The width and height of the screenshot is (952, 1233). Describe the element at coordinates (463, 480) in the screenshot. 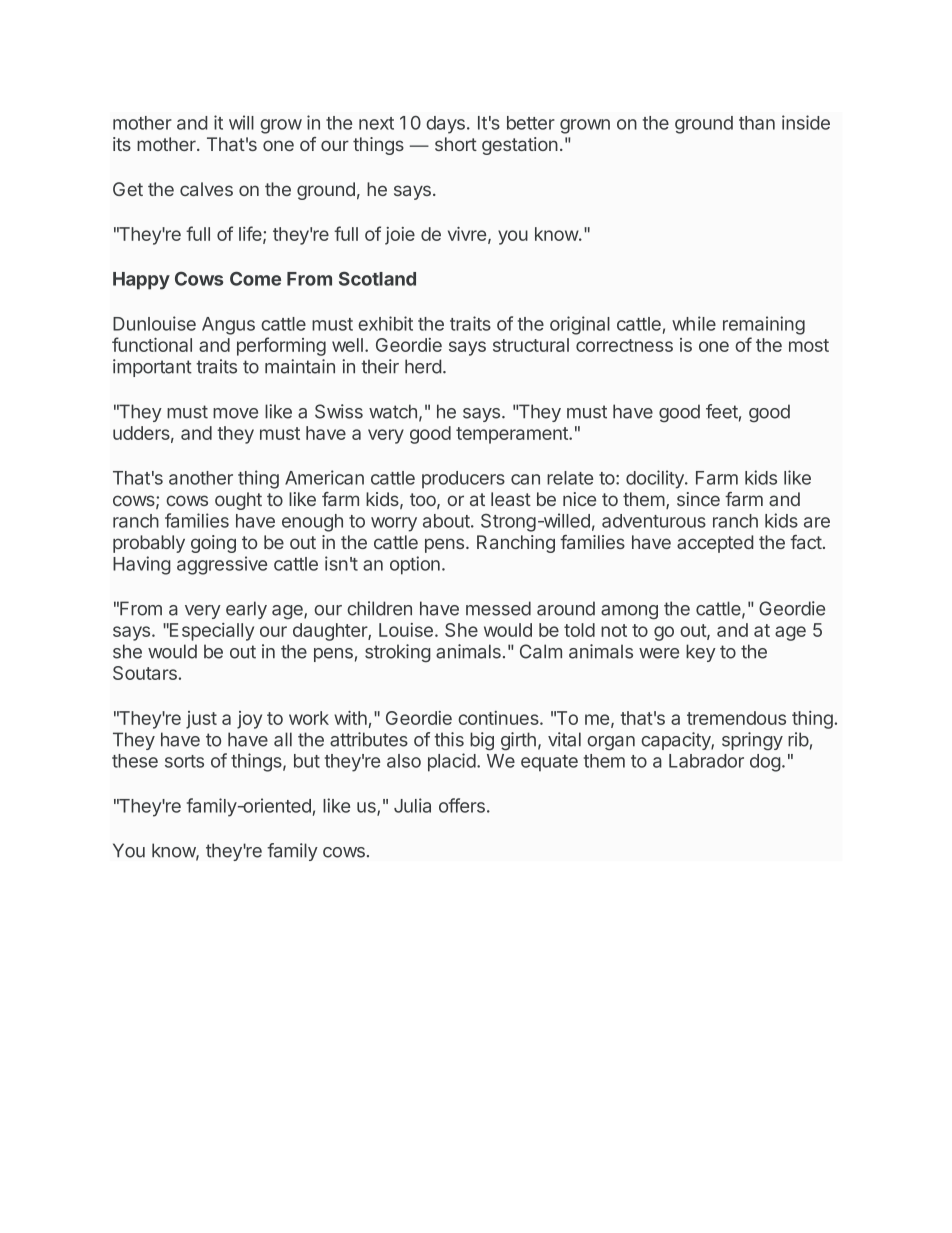

I see `producers` at that location.
